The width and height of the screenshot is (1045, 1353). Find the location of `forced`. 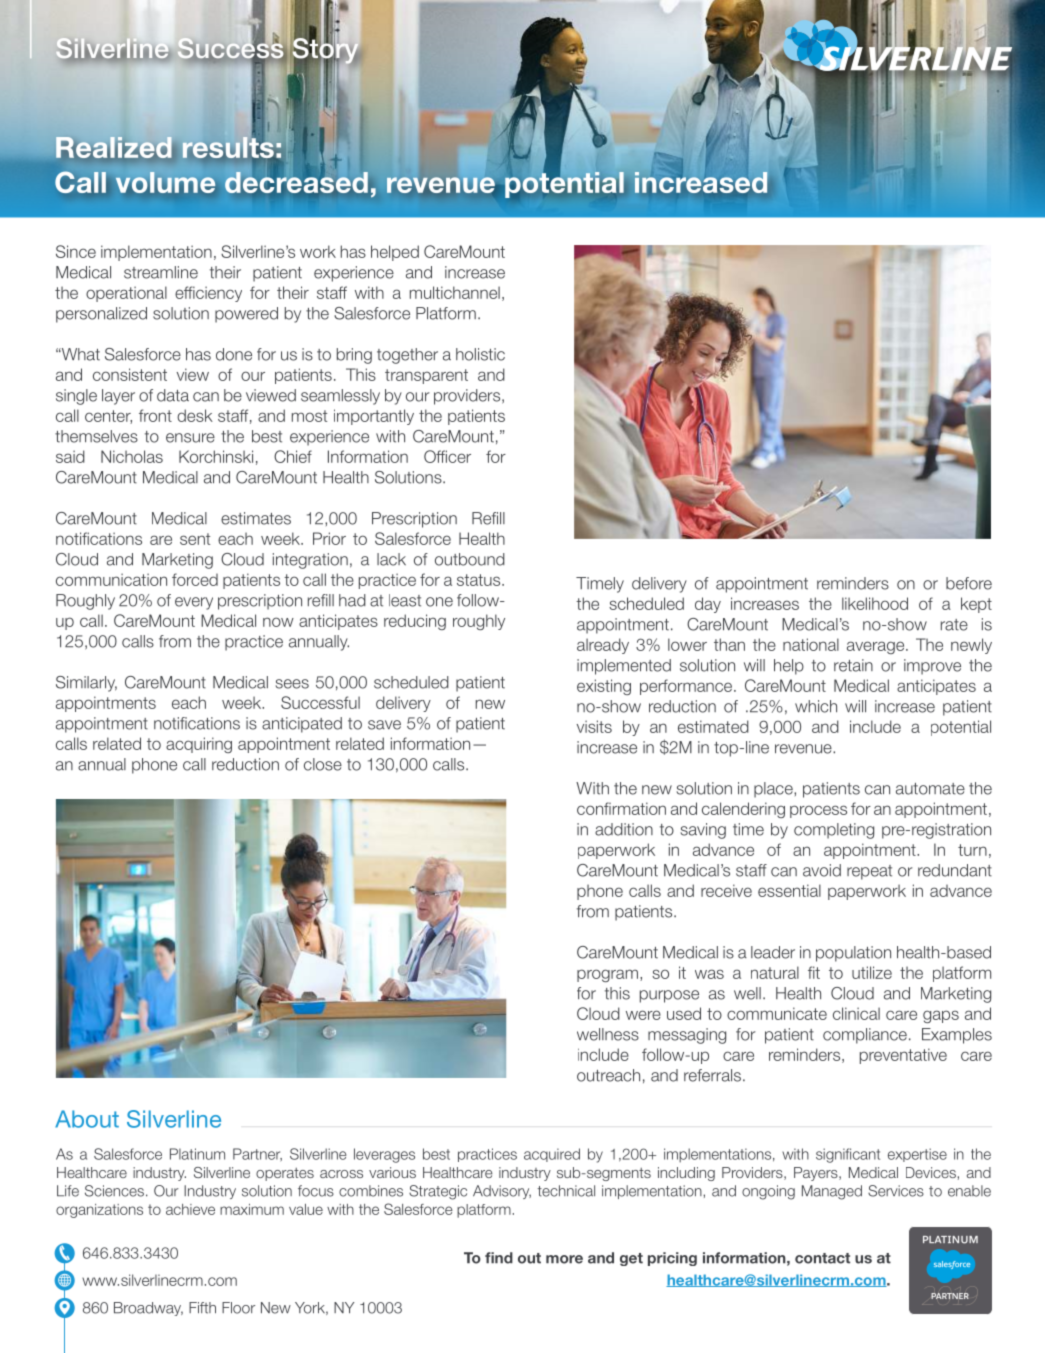

forced is located at coordinates (195, 579).
